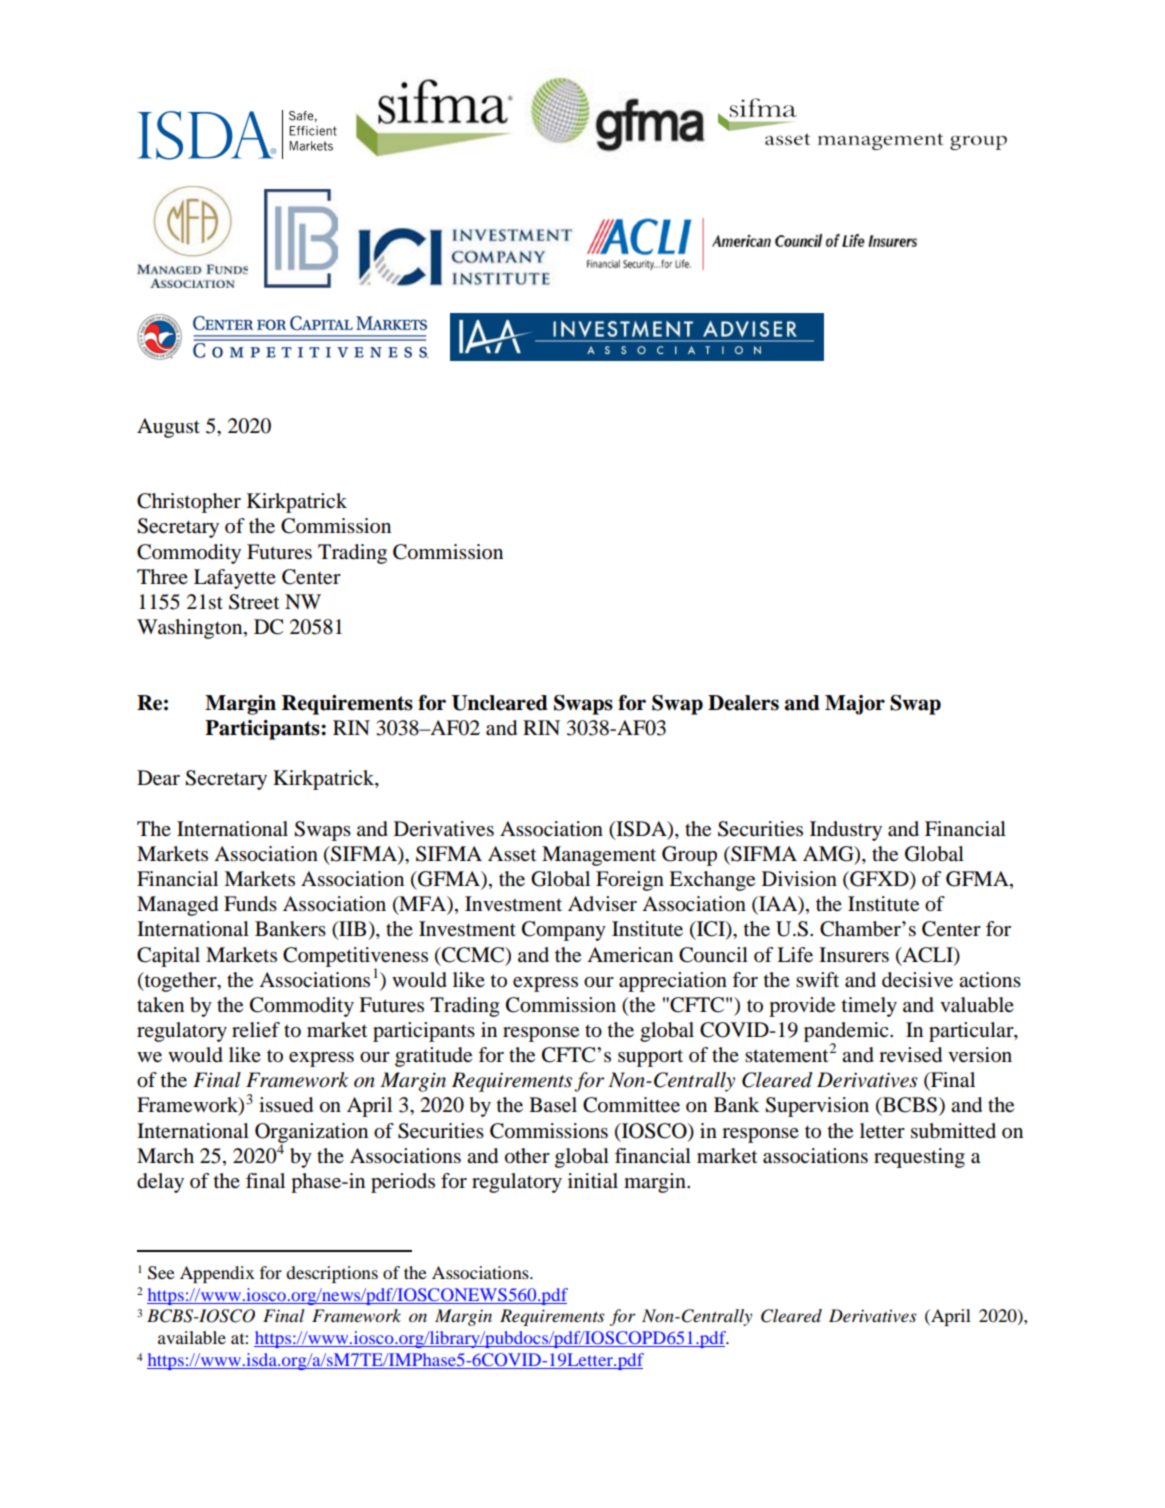 The height and width of the screenshot is (1508, 1165). I want to click on August, so click(168, 428).
